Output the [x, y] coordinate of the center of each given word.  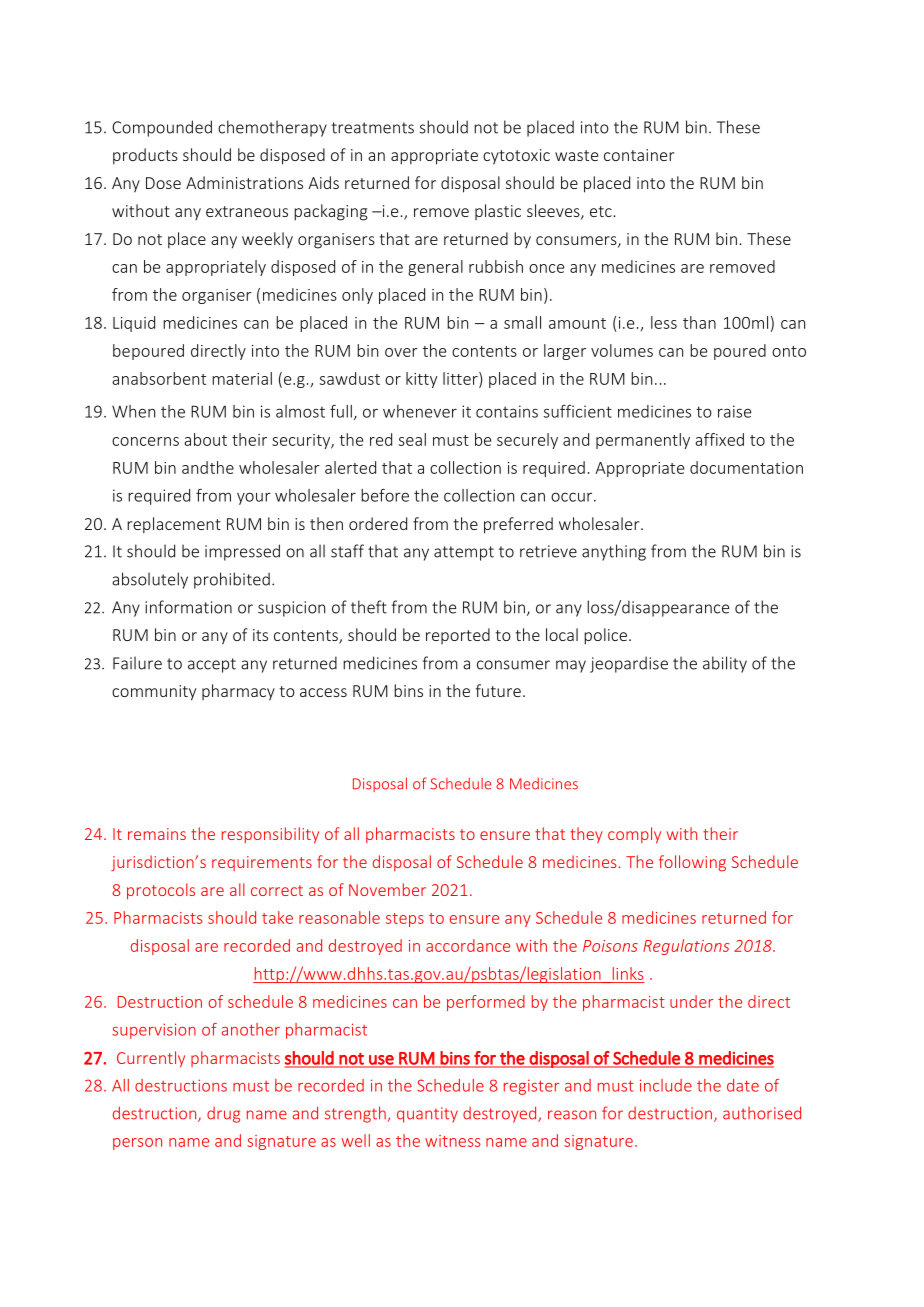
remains [157, 834]
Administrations [244, 182]
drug [223, 1115]
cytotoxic [516, 157]
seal [412, 439]
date [743, 1085]
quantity [427, 1115]
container [639, 155]
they [586, 835]
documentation [746, 467]
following [692, 863]
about [205, 439]
